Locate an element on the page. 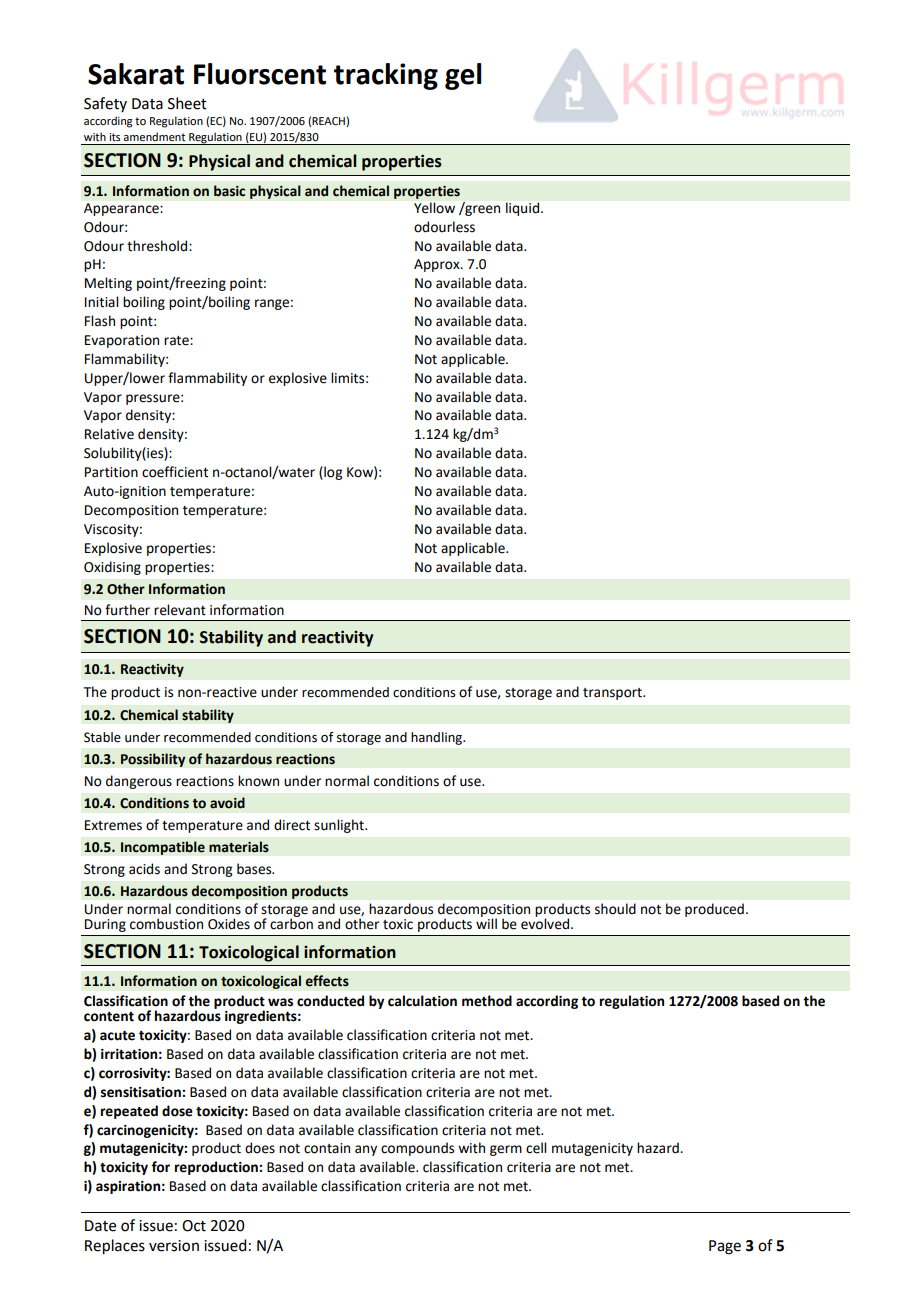  transport is located at coordinates (613, 694).
